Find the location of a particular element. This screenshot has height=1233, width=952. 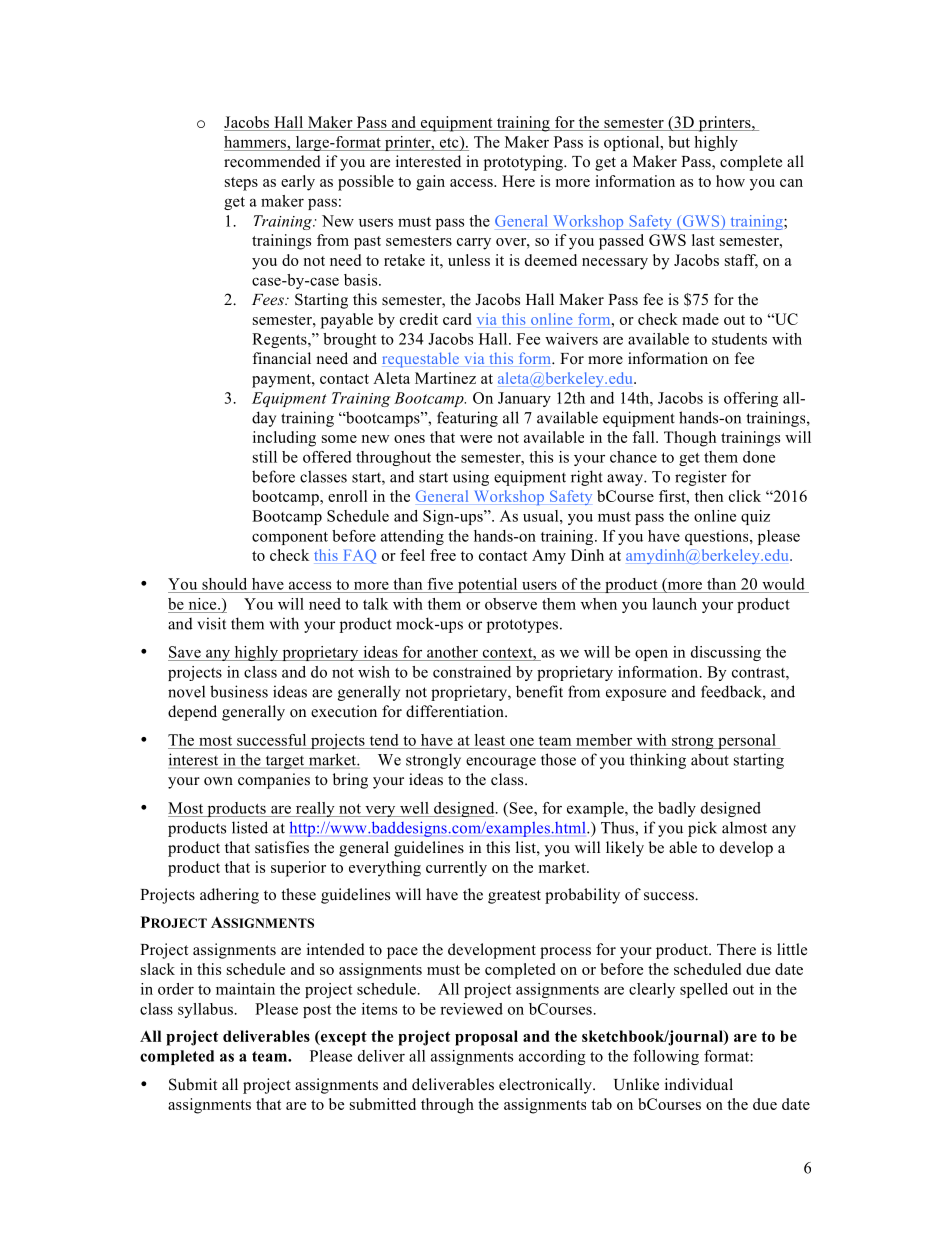

pick is located at coordinates (702, 829).
